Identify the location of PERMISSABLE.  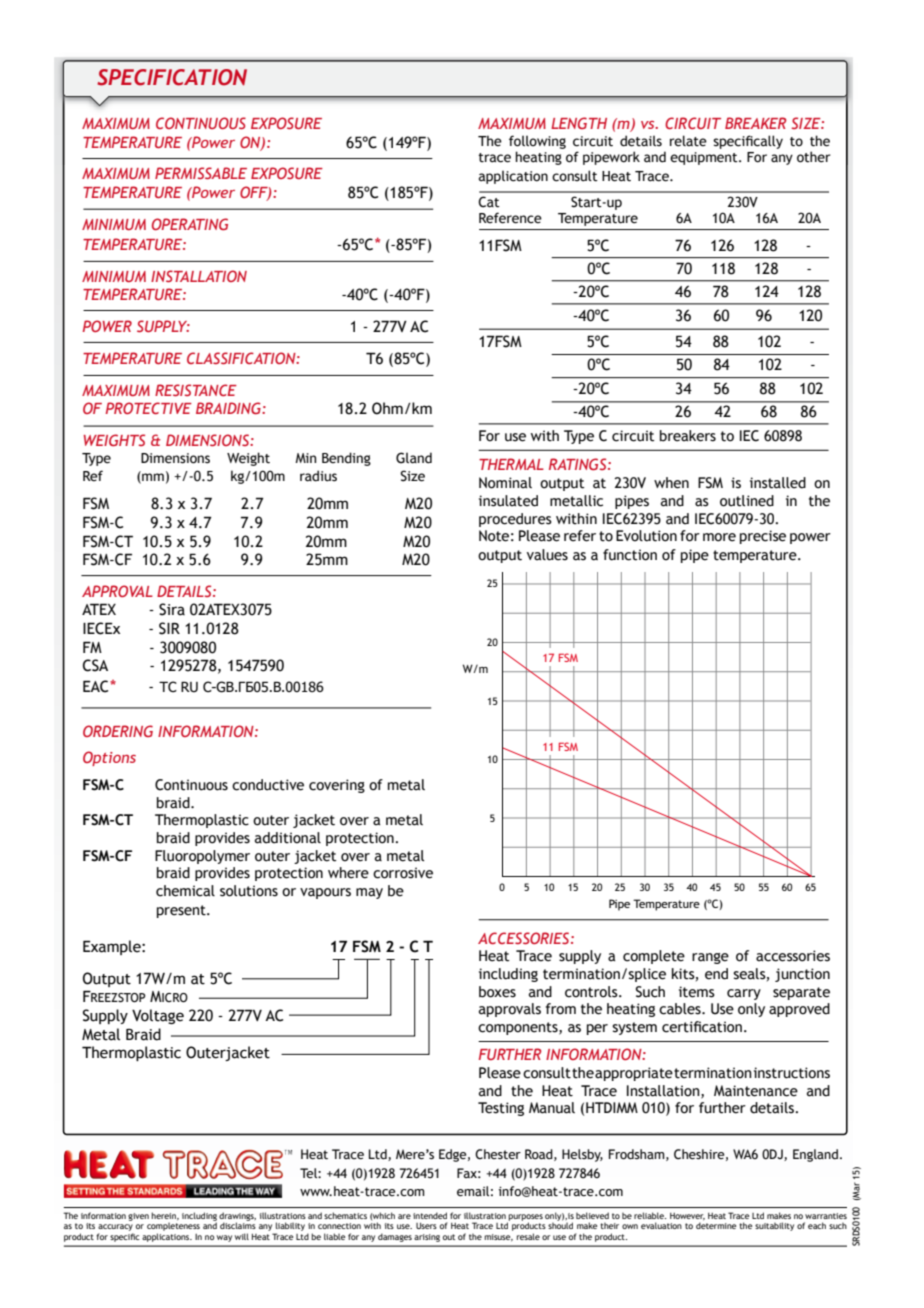
(201, 173).
